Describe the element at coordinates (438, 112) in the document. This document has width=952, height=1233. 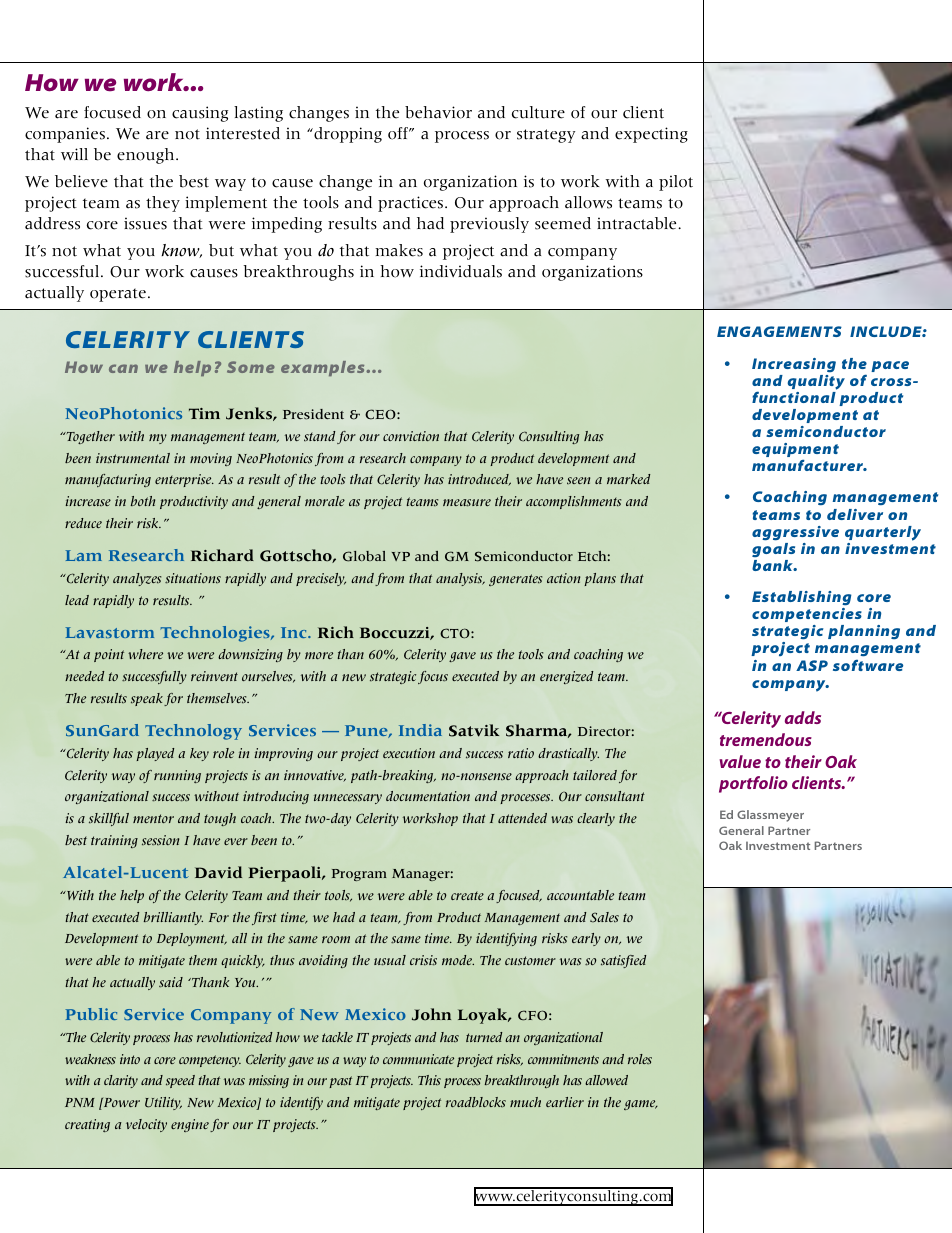
I see `behavior` at that location.
